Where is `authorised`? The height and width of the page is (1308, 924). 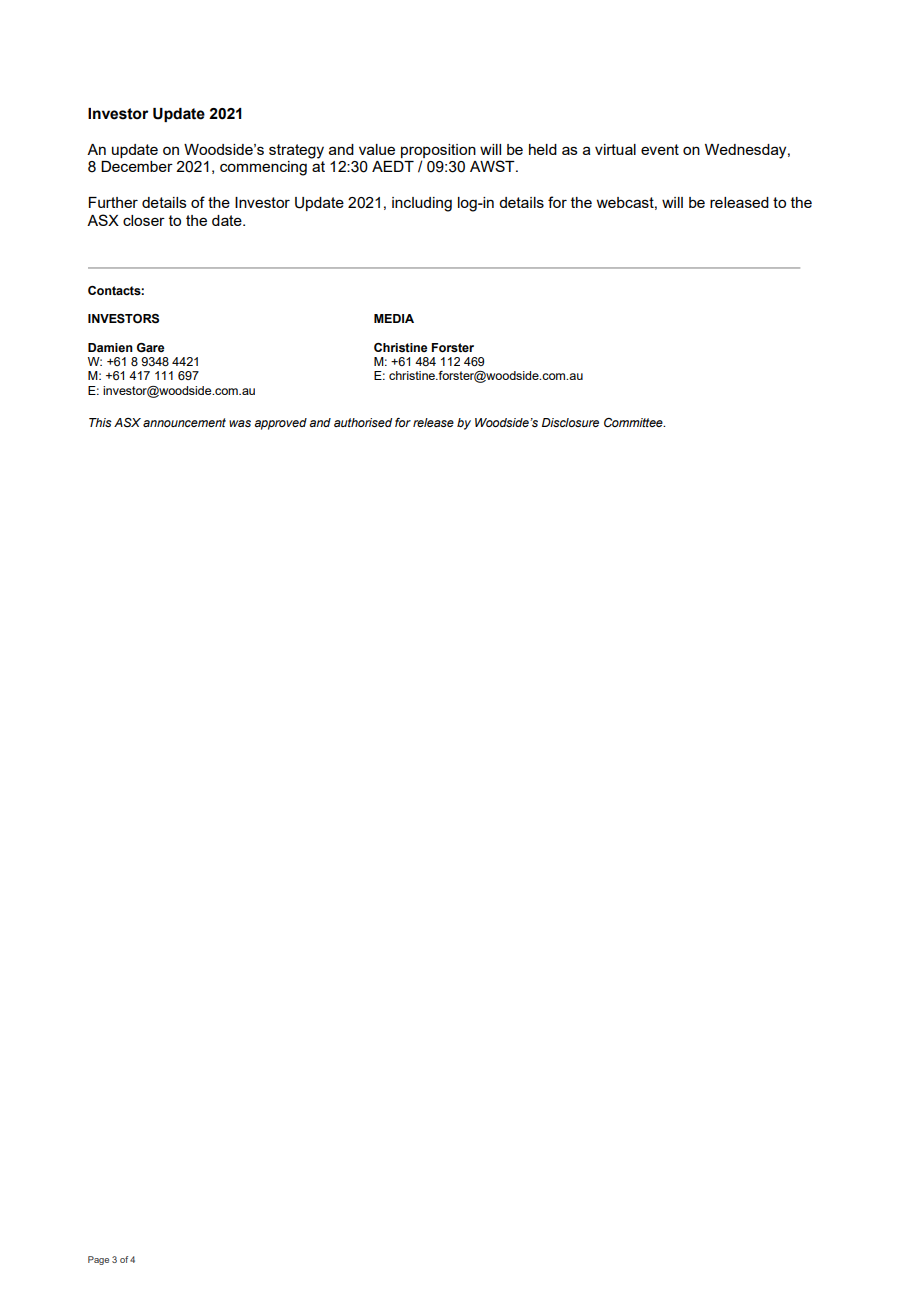 authorised is located at coordinates (363, 422).
